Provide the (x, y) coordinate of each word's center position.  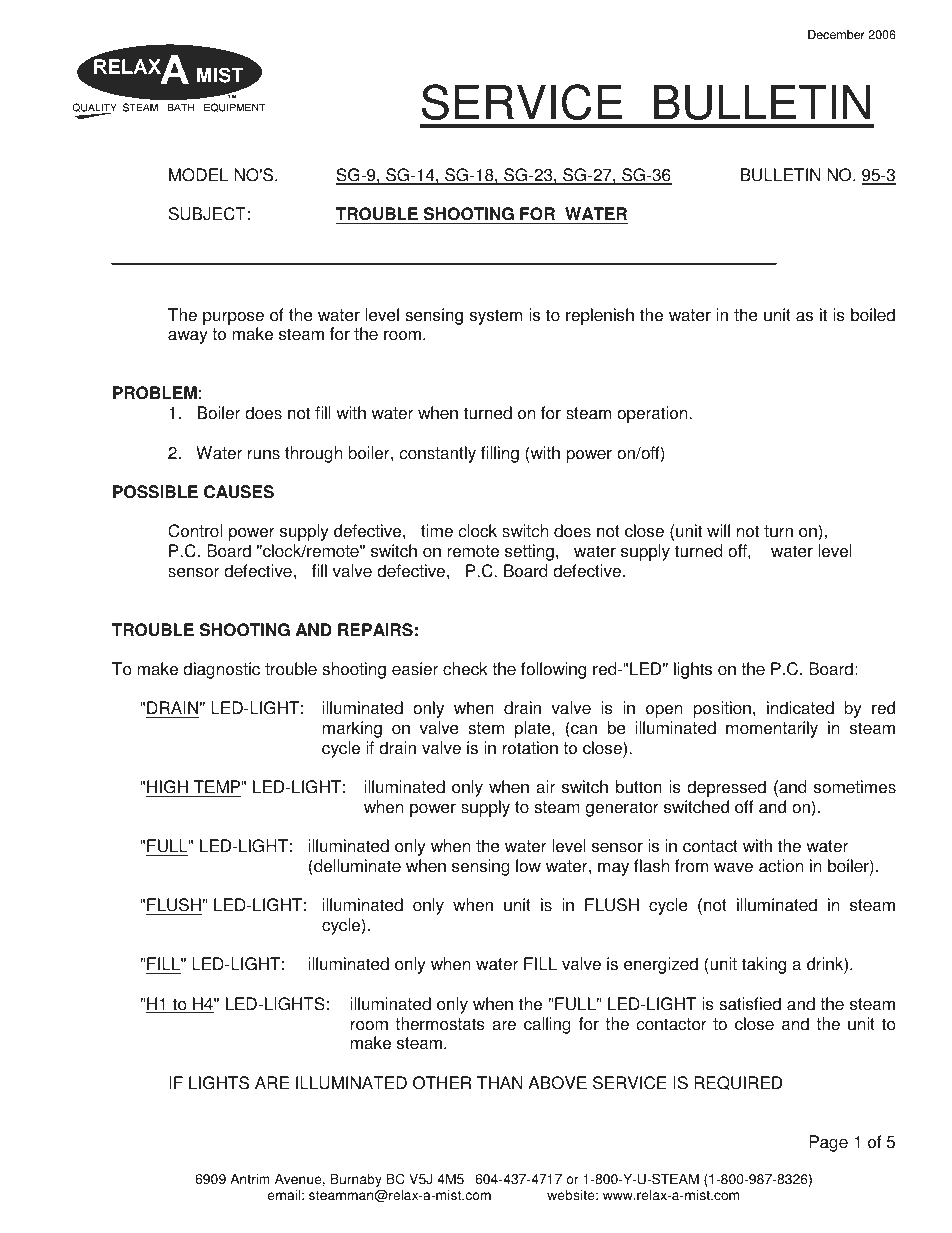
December (836, 35)
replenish (600, 316)
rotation (530, 748)
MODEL (198, 175)
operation (653, 414)
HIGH (168, 788)
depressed (726, 788)
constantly (438, 454)
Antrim (250, 1179)
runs (264, 455)
